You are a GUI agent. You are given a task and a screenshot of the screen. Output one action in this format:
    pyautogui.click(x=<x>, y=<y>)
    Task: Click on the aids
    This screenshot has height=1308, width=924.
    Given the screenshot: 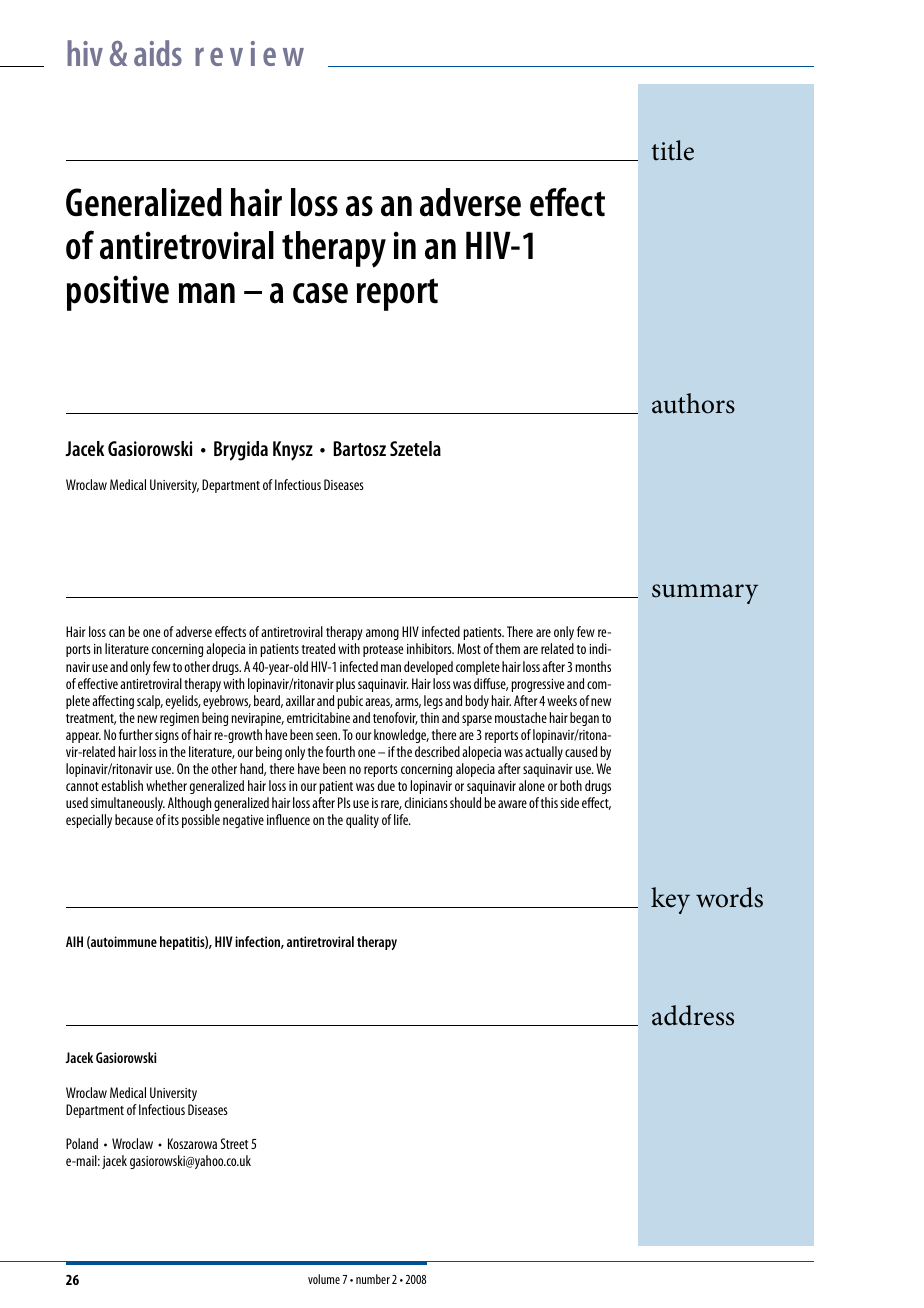 What is the action you would take?
    pyautogui.click(x=158, y=53)
